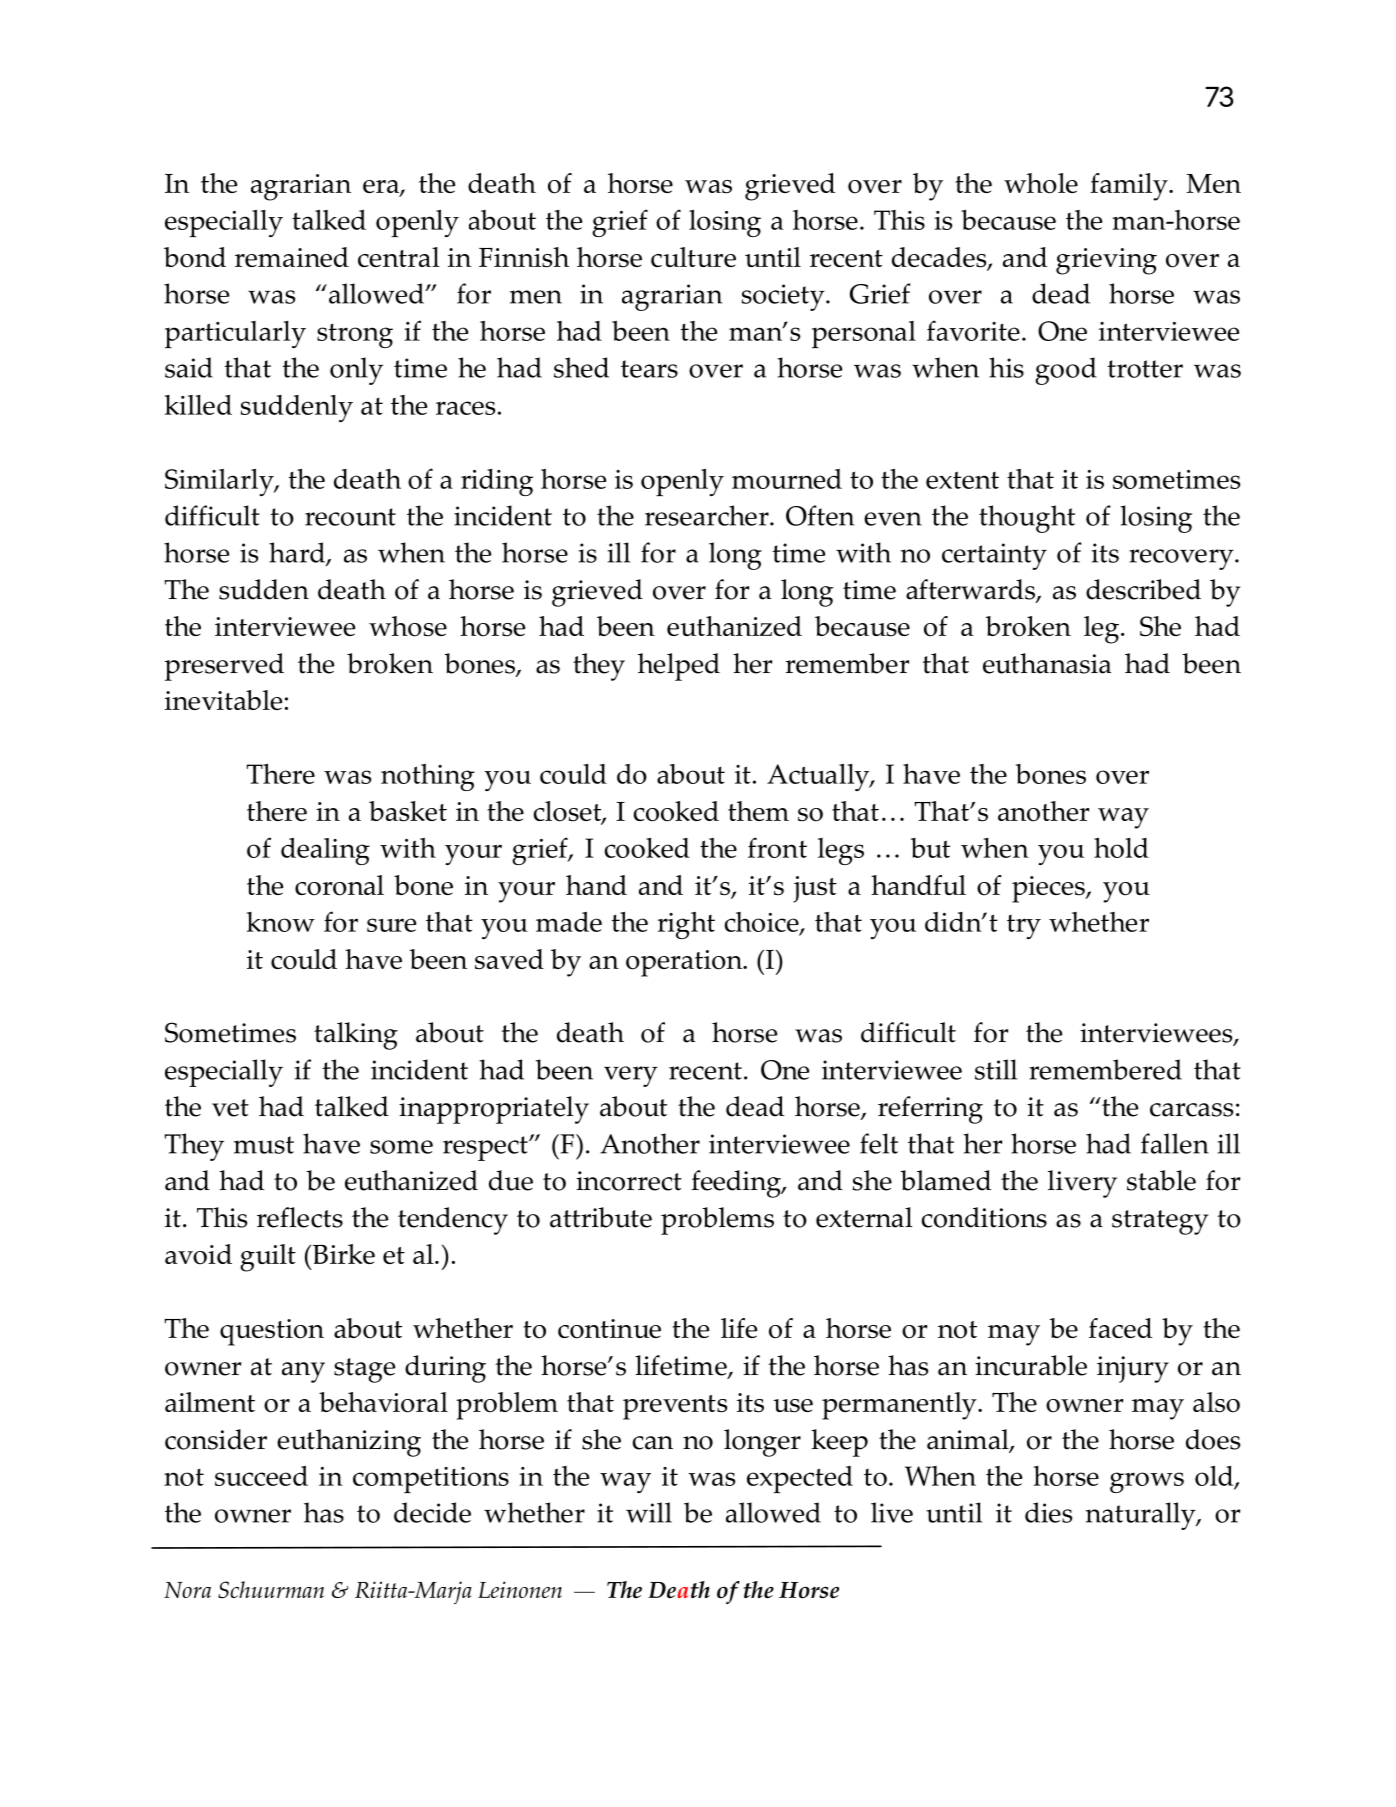 The width and height of the screenshot is (1396, 1807). Describe the element at coordinates (649, 1512) in the screenshot. I see `will` at that location.
